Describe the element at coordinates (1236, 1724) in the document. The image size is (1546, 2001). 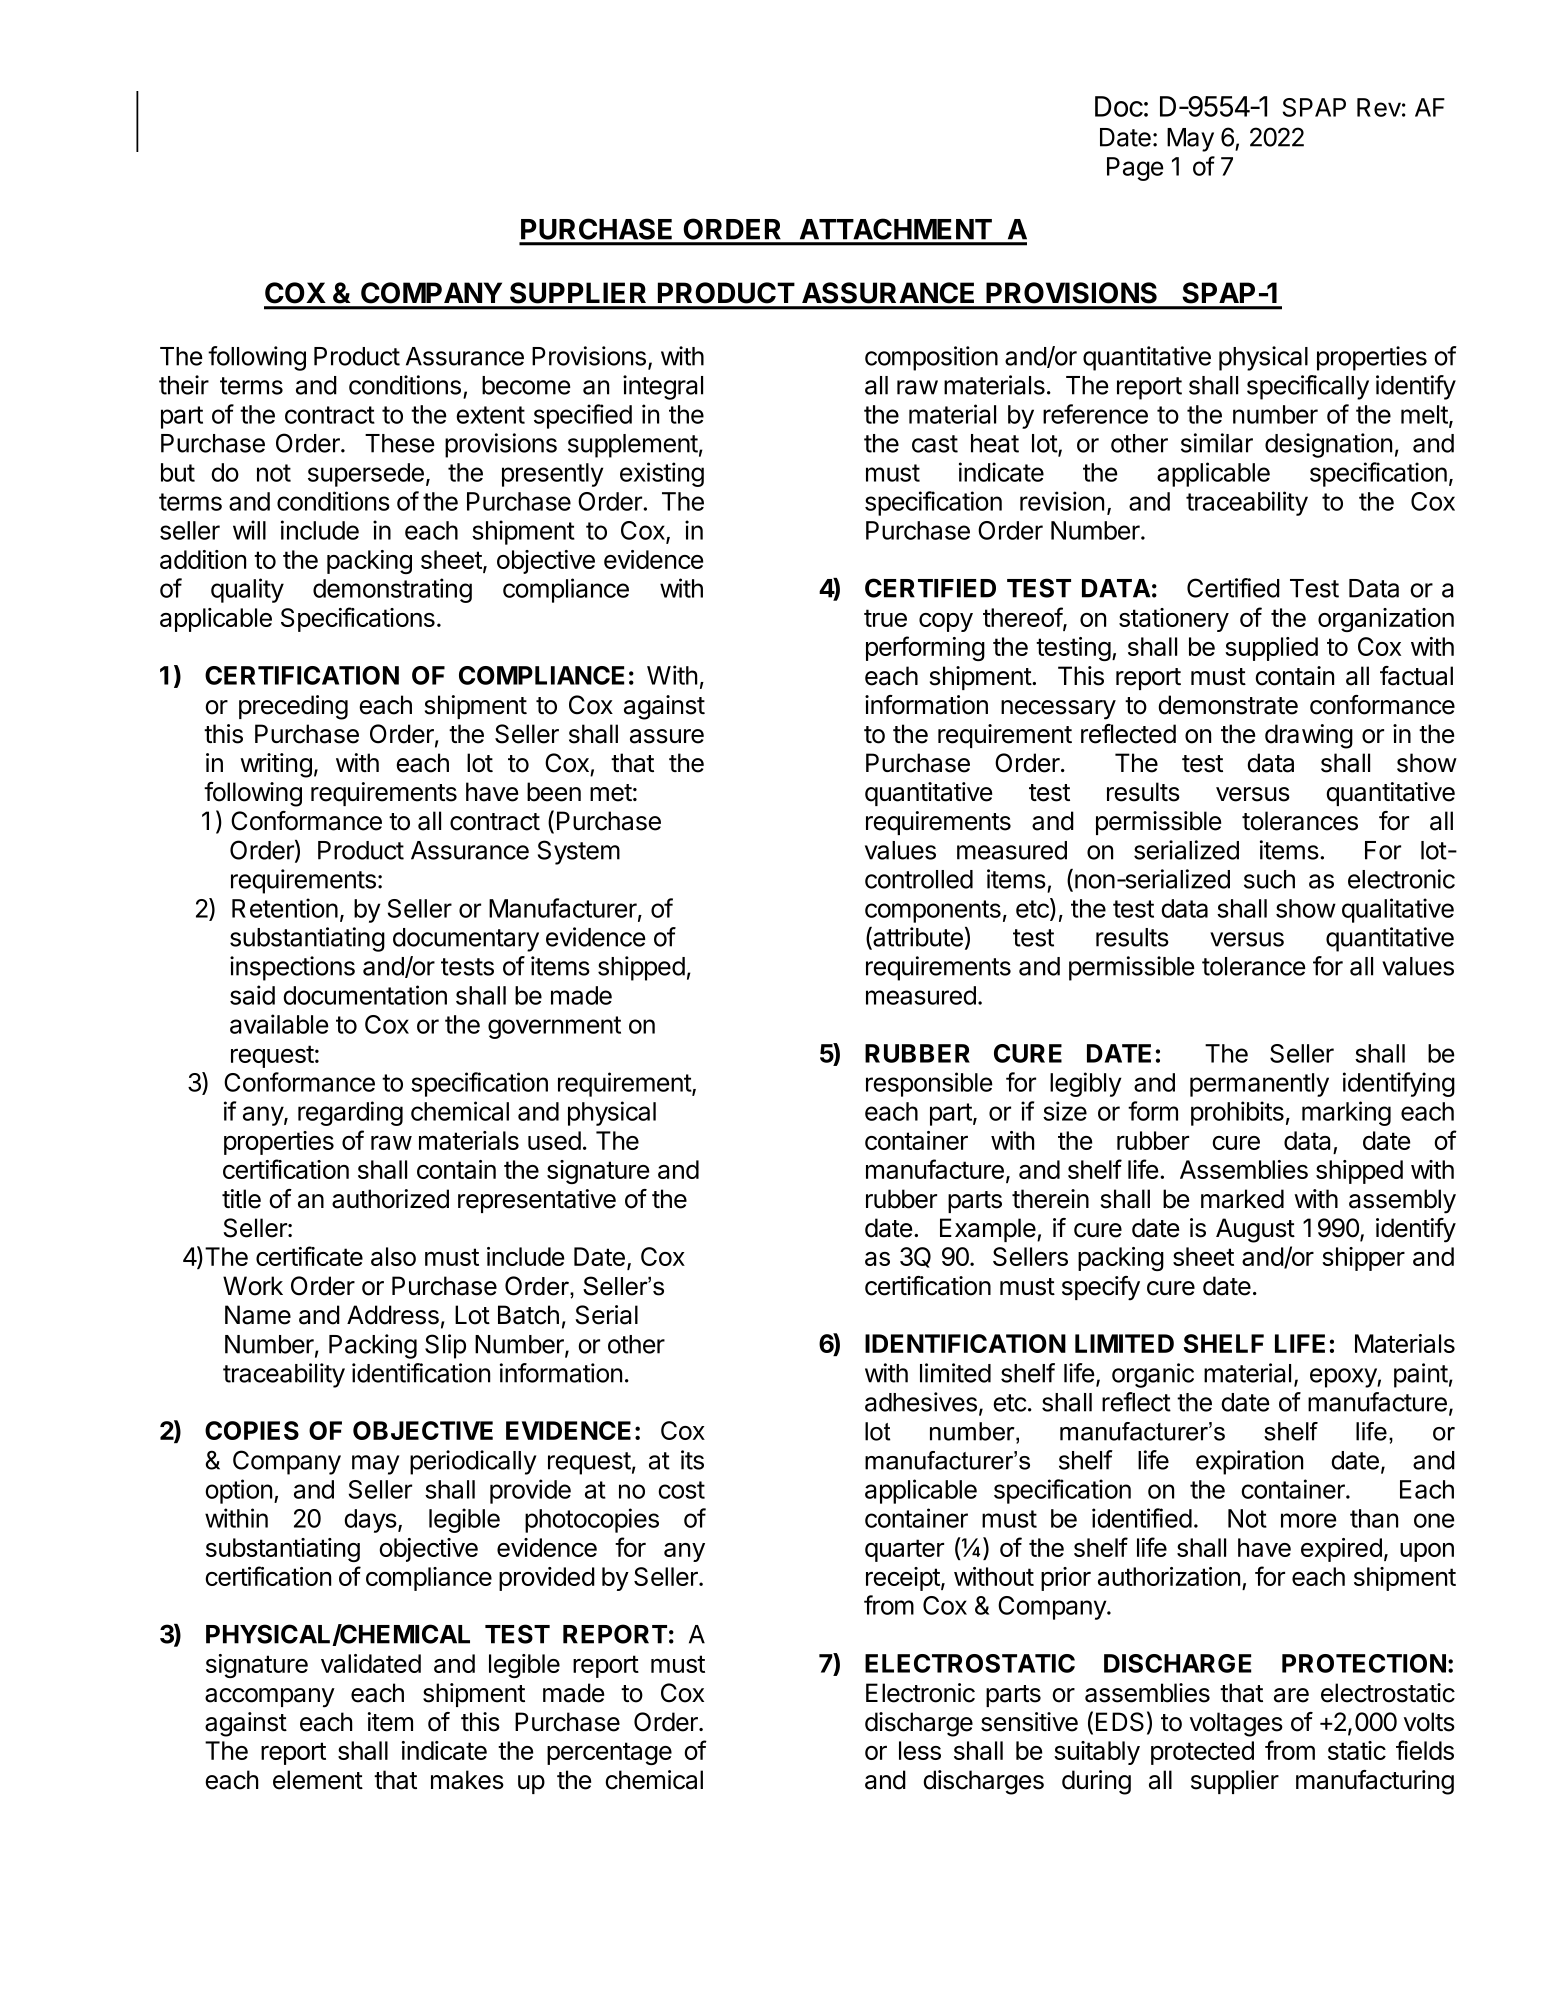
I see `voltages` at that location.
